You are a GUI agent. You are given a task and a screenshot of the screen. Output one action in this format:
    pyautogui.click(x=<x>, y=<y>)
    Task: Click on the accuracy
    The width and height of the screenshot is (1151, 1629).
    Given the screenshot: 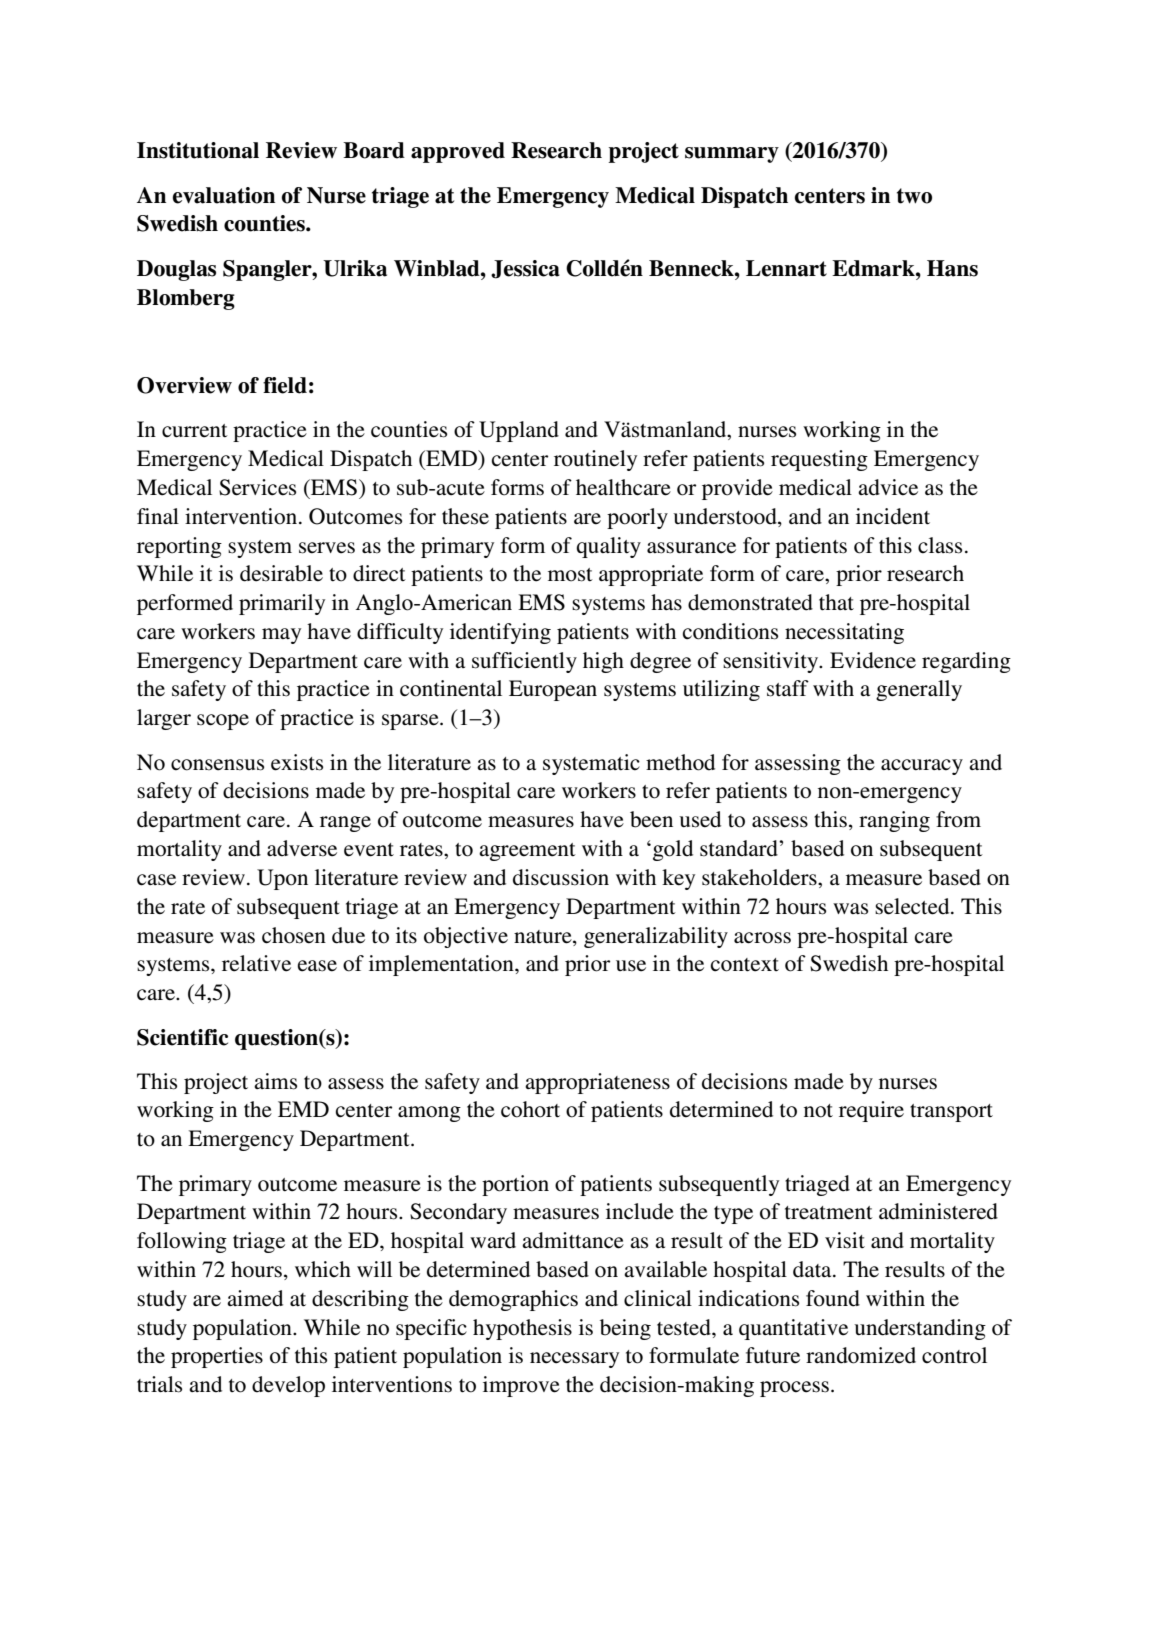 What is the action you would take?
    pyautogui.click(x=922, y=767)
